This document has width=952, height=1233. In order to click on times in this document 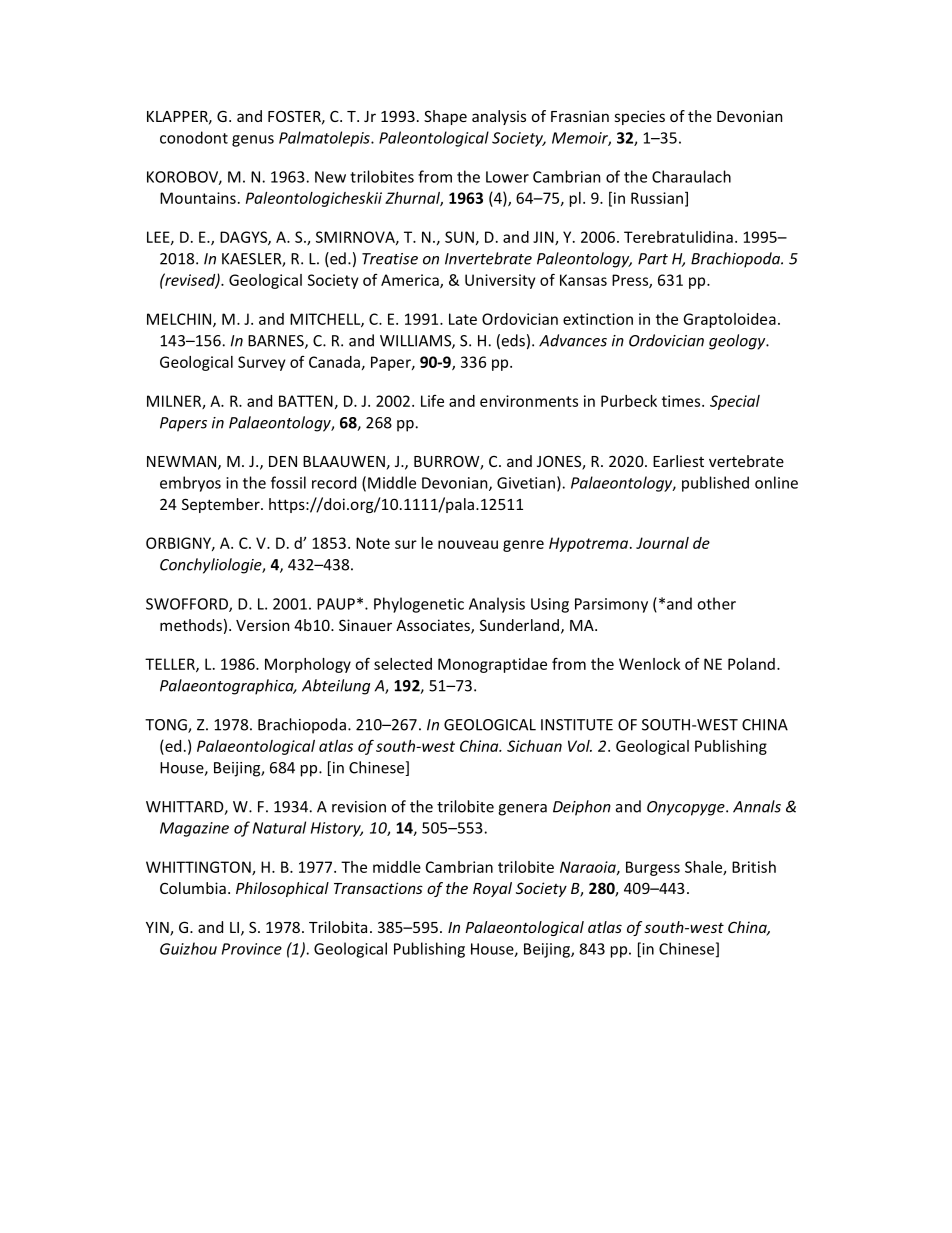, I will do `click(682, 401)`.
